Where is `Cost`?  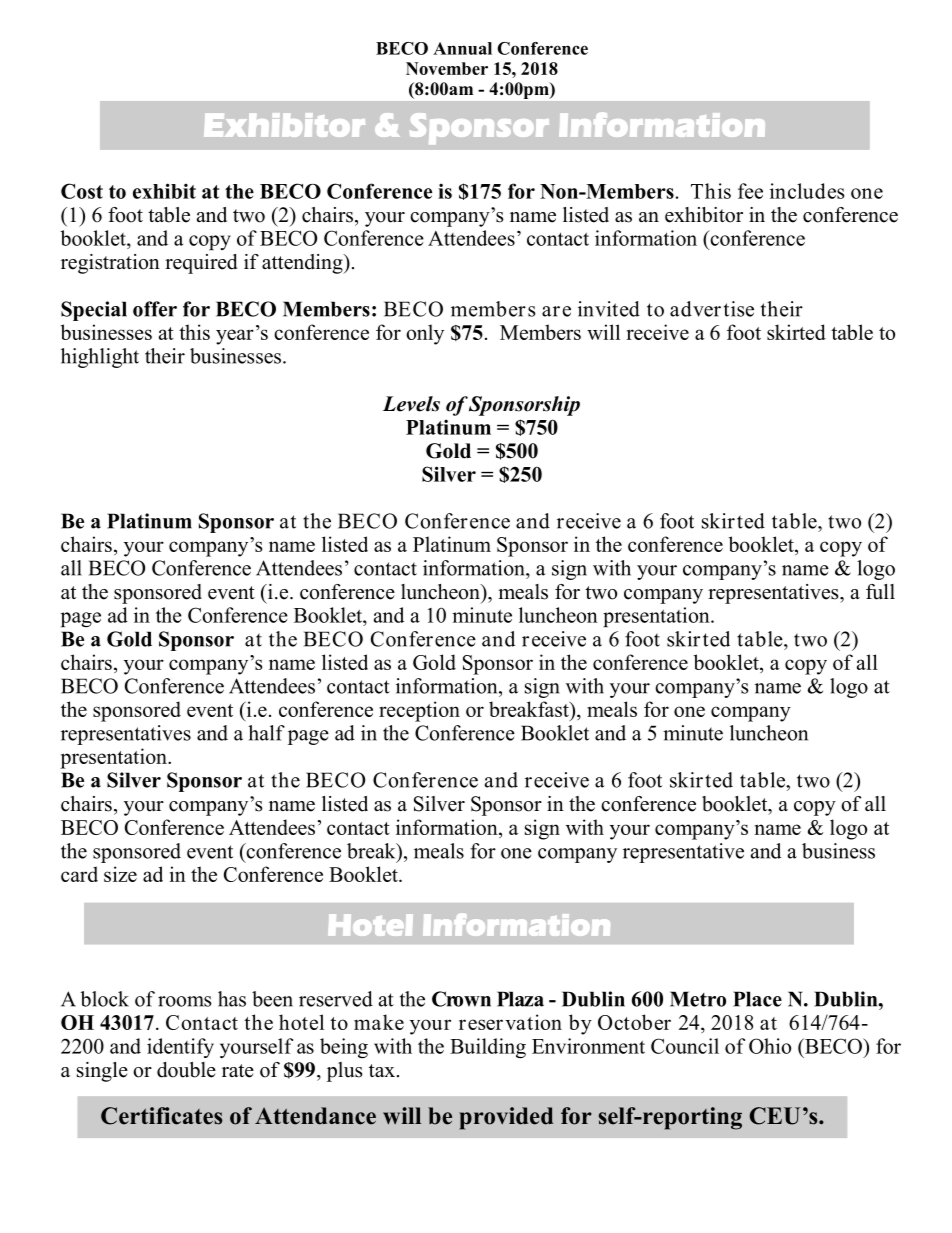 Cost is located at coordinates (82, 191).
